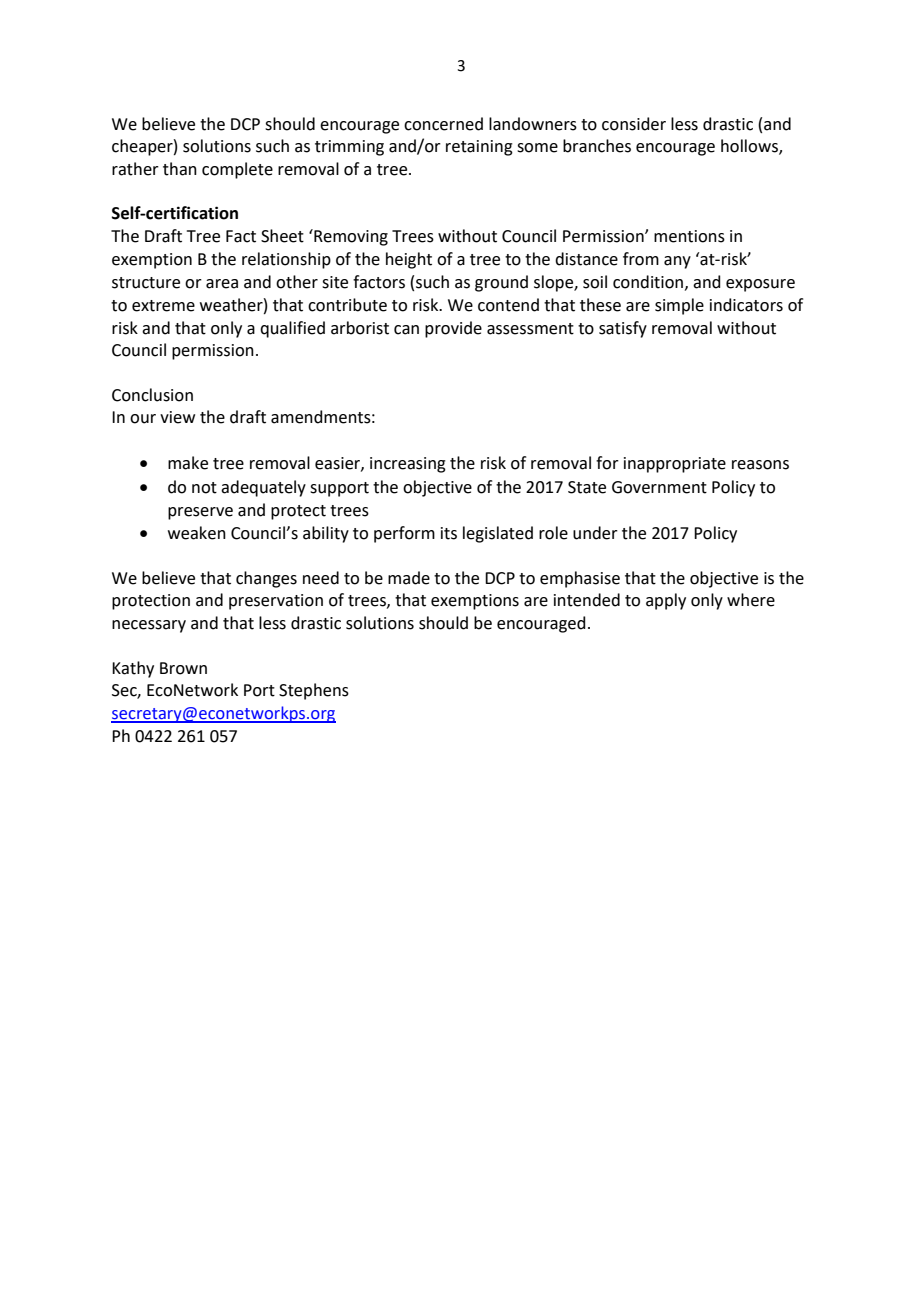 This screenshot has width=924, height=1308. Describe the element at coordinates (634, 124) in the screenshot. I see `consider` at that location.
